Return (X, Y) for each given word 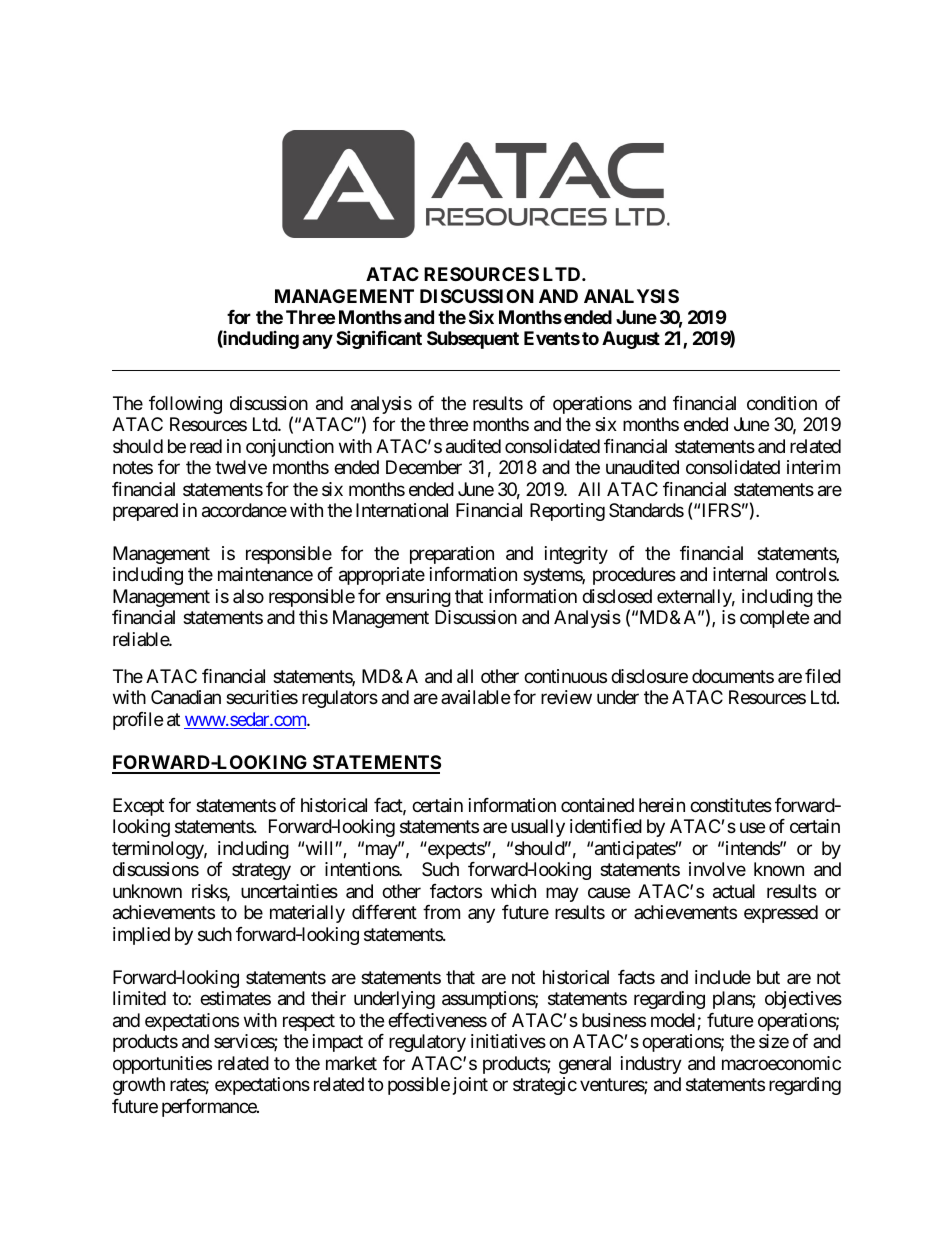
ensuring (418, 598)
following (185, 405)
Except (138, 807)
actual (734, 891)
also (248, 596)
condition (782, 403)
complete (774, 619)
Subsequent (473, 340)
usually (538, 828)
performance (210, 1108)
